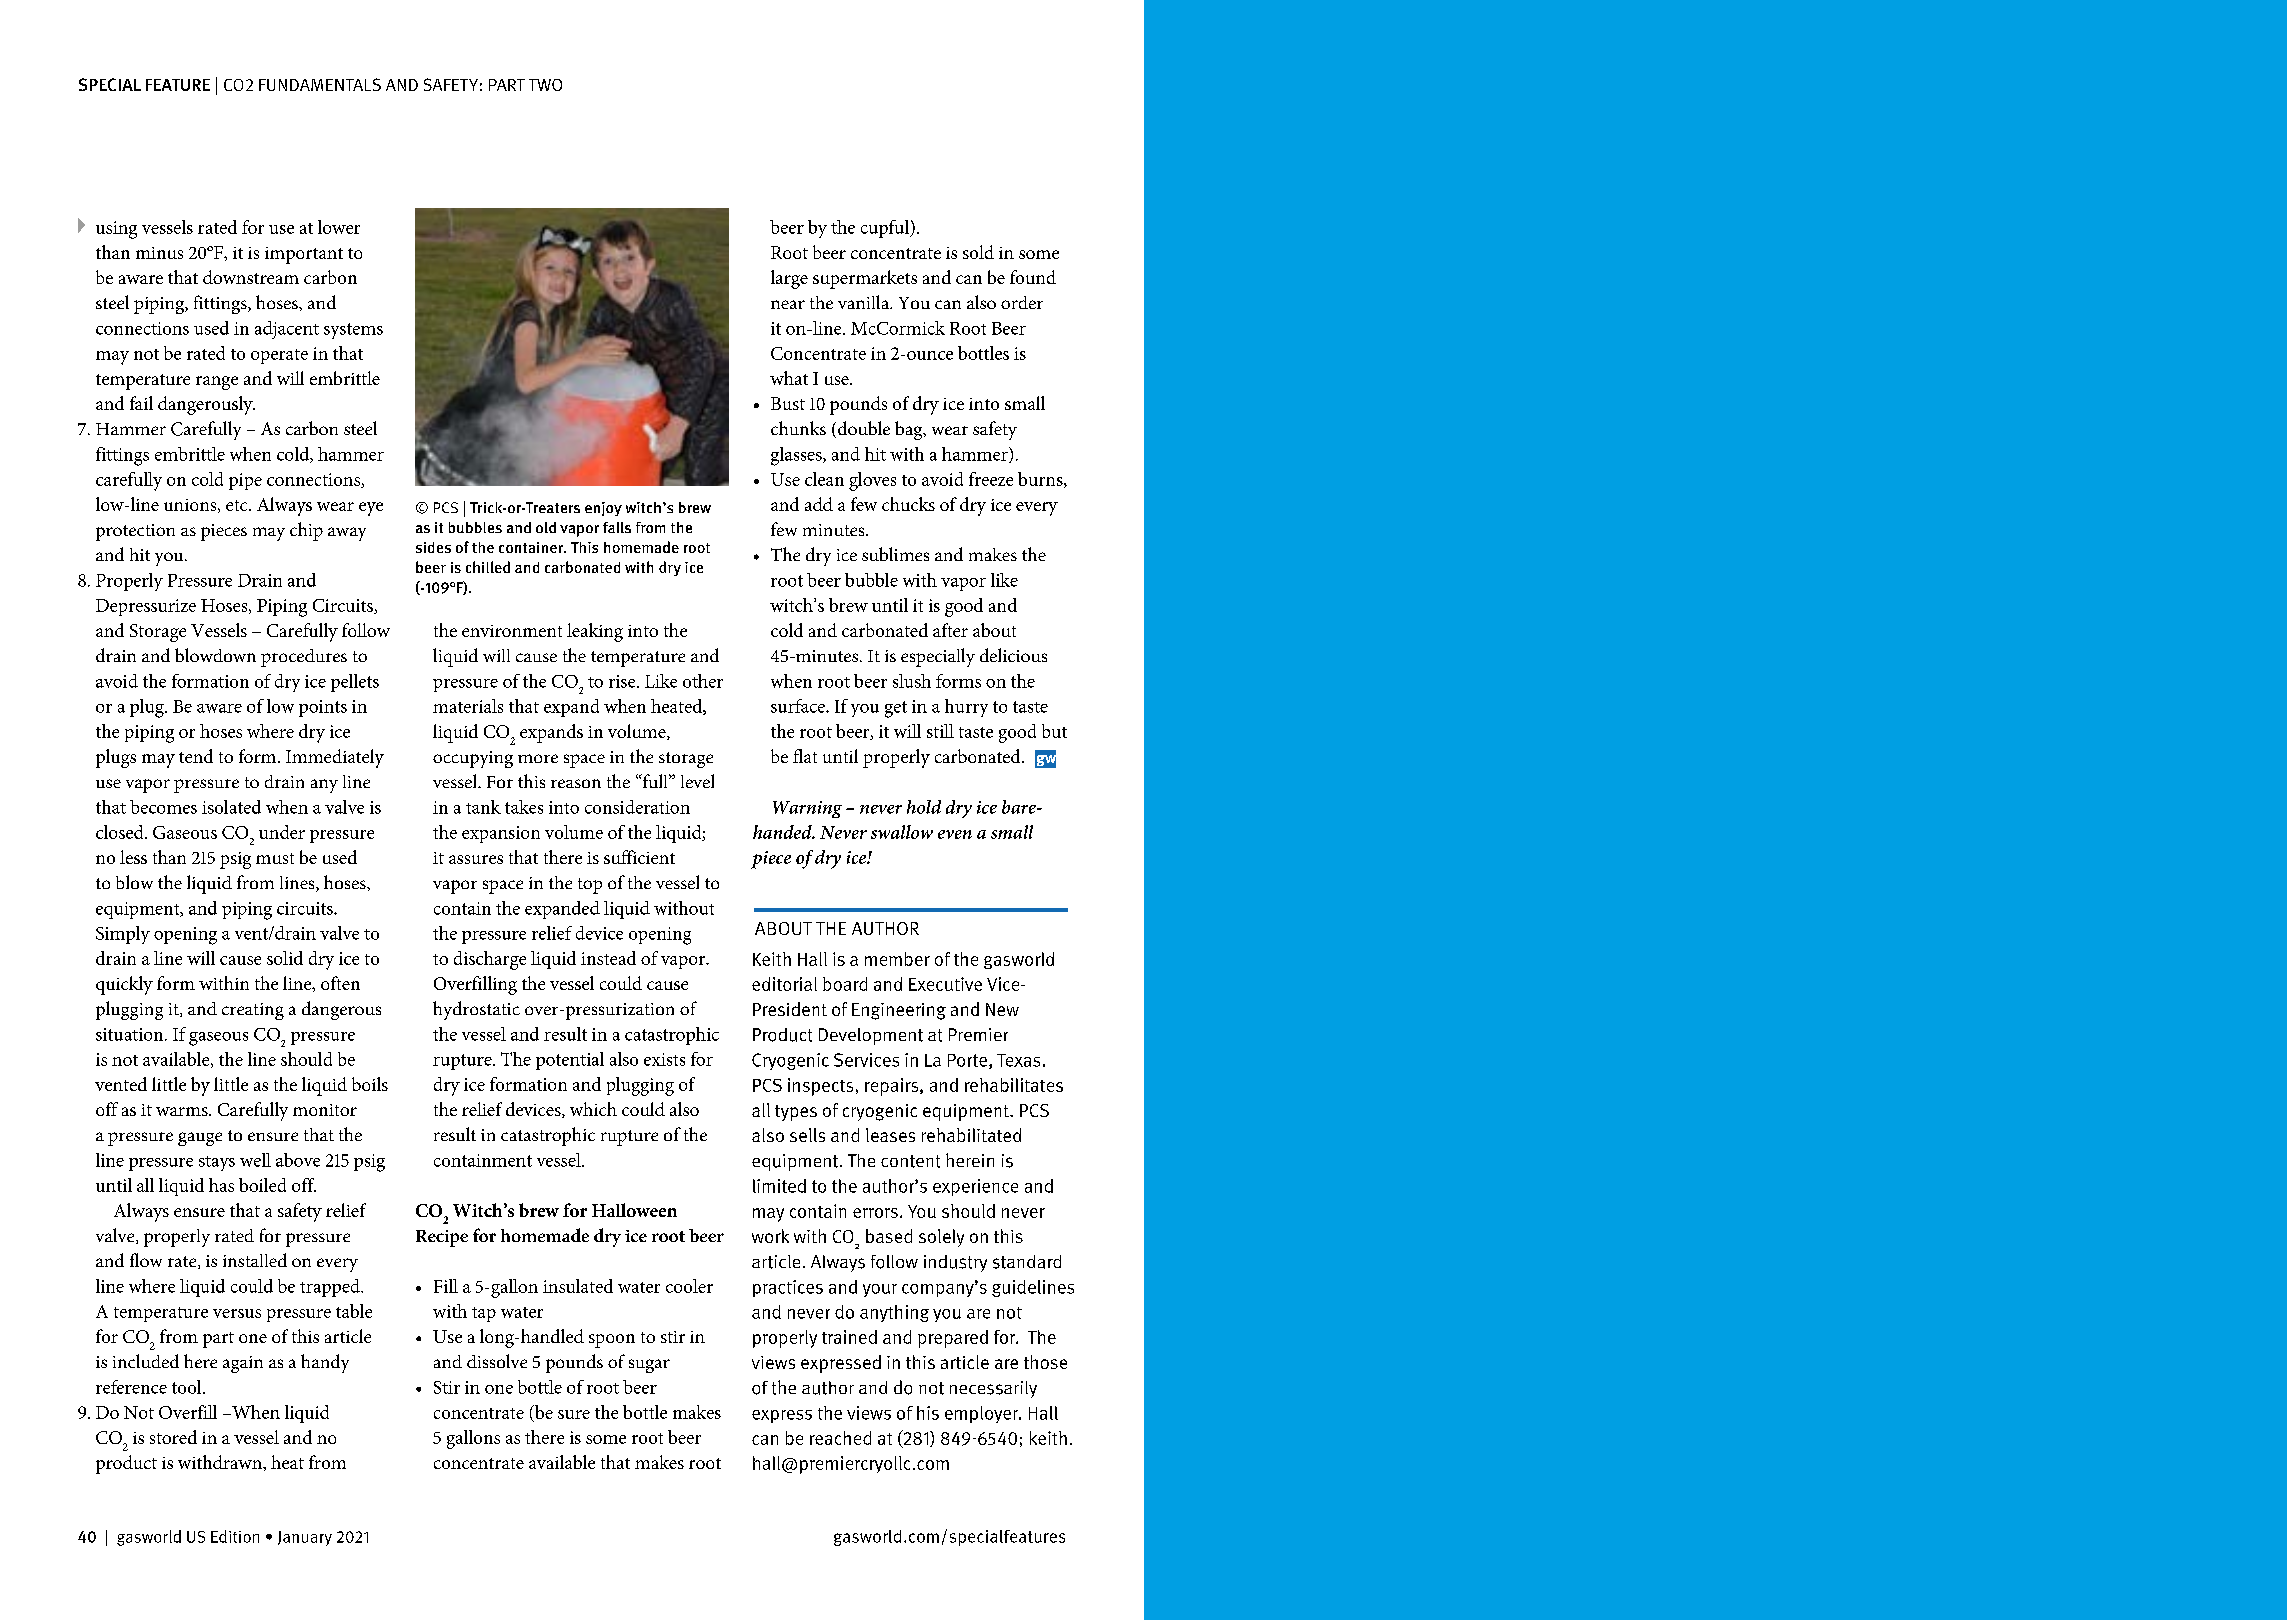  Describe the element at coordinates (924, 807) in the document. I see `hold` at that location.
